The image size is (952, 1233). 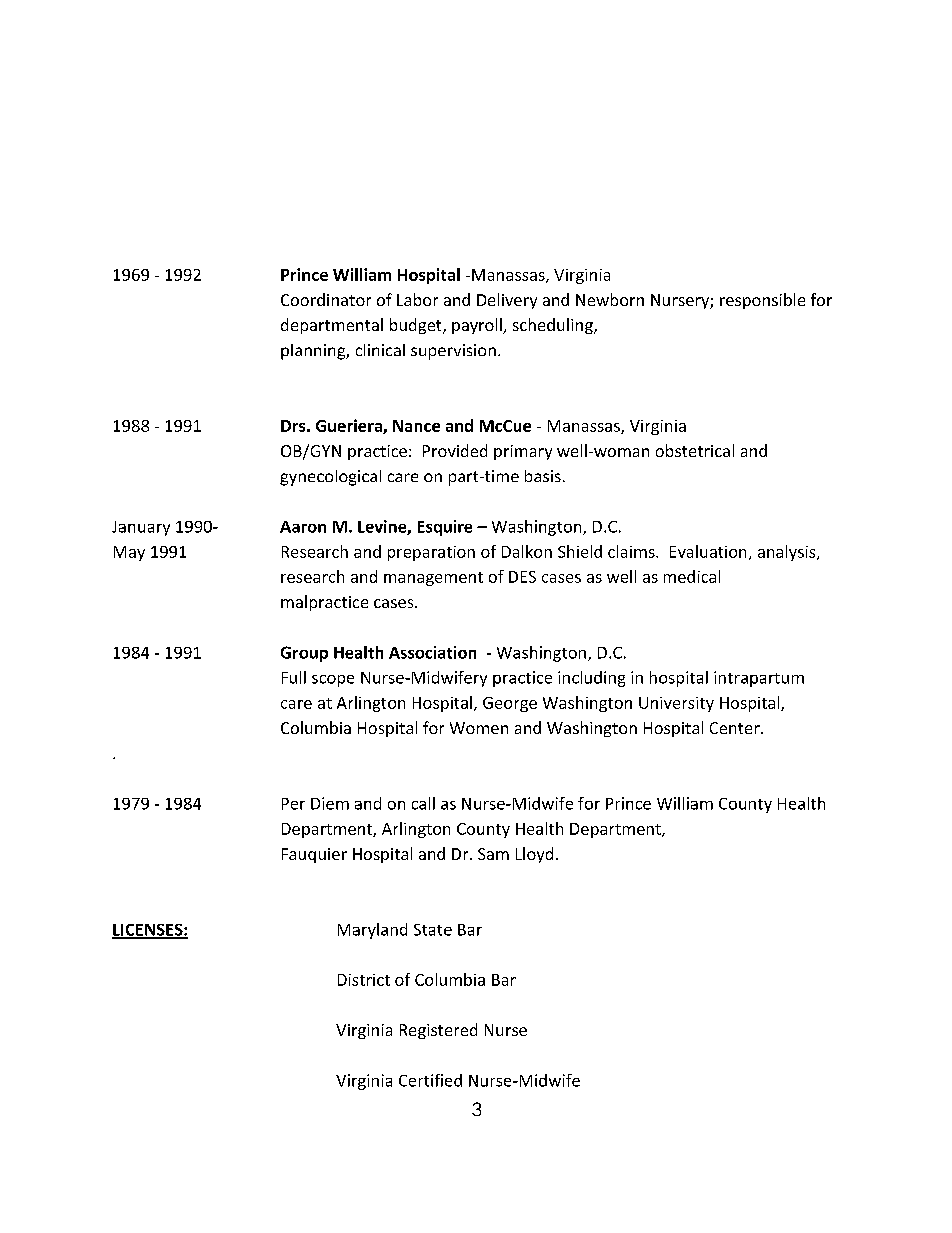 I want to click on Lloyd, so click(x=534, y=855).
